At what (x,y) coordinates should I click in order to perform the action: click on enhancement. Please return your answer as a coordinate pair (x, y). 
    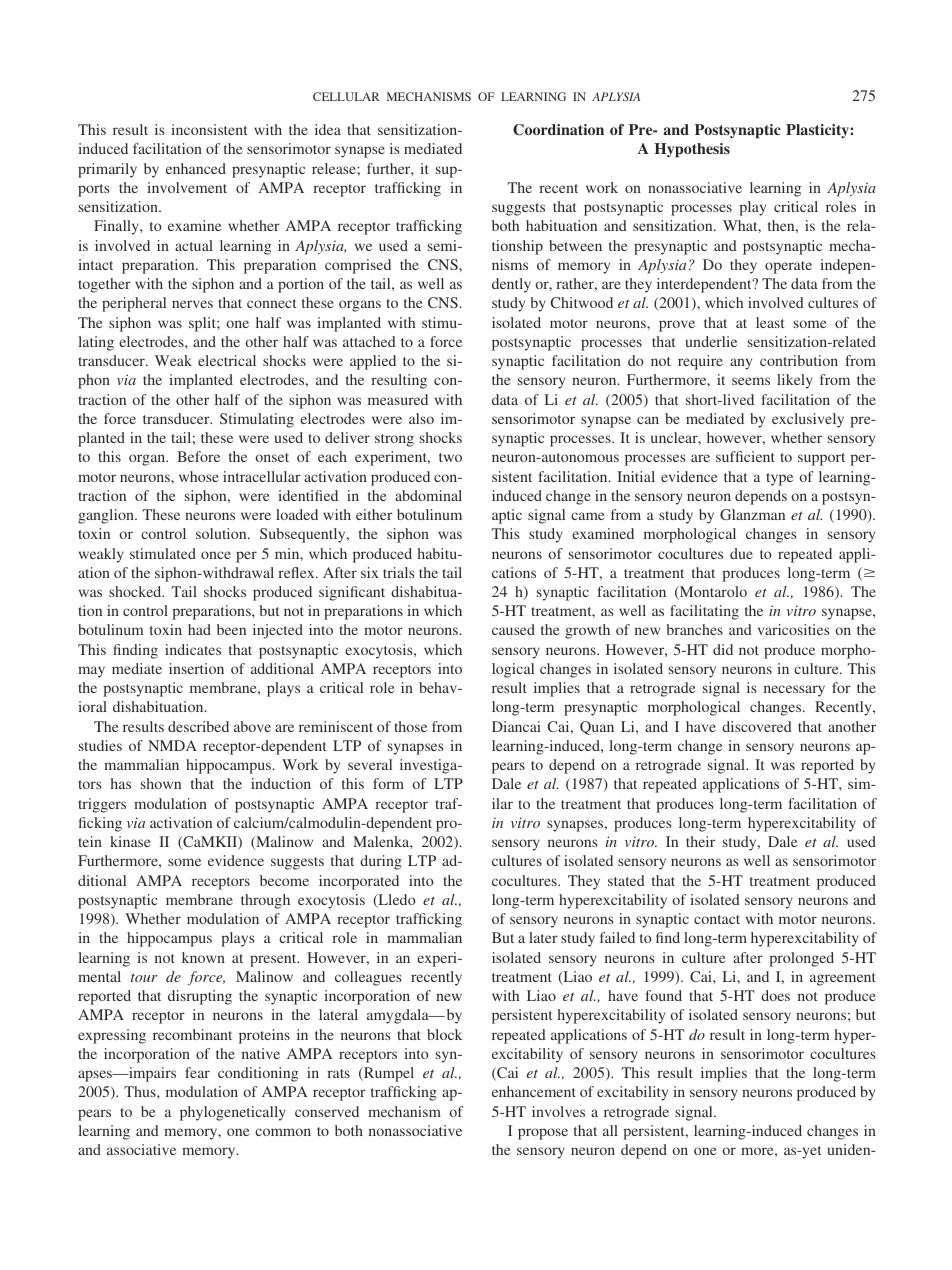
    Looking at the image, I should click on (534, 1091).
